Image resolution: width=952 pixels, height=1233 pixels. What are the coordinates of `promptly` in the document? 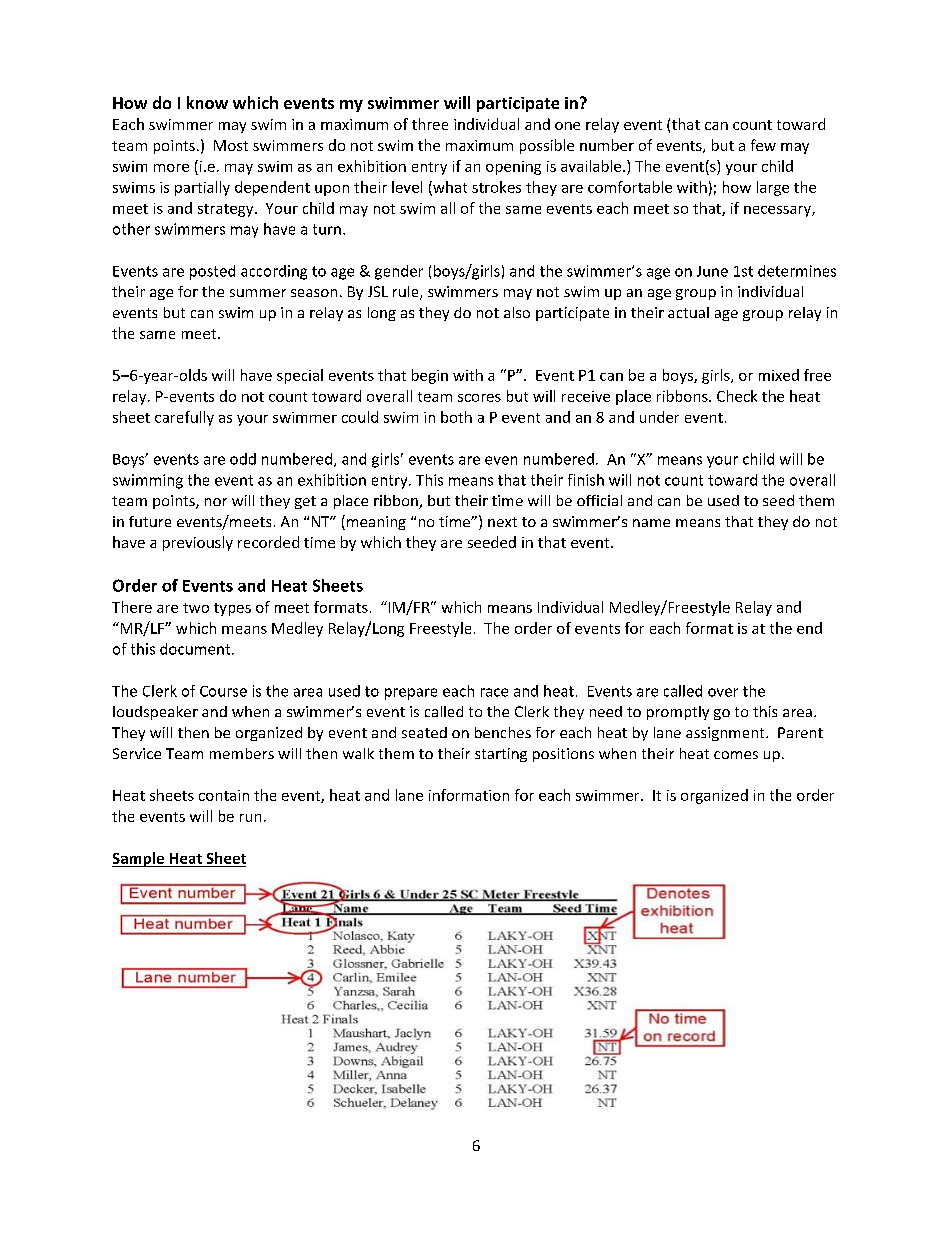 It's located at (678, 713).
